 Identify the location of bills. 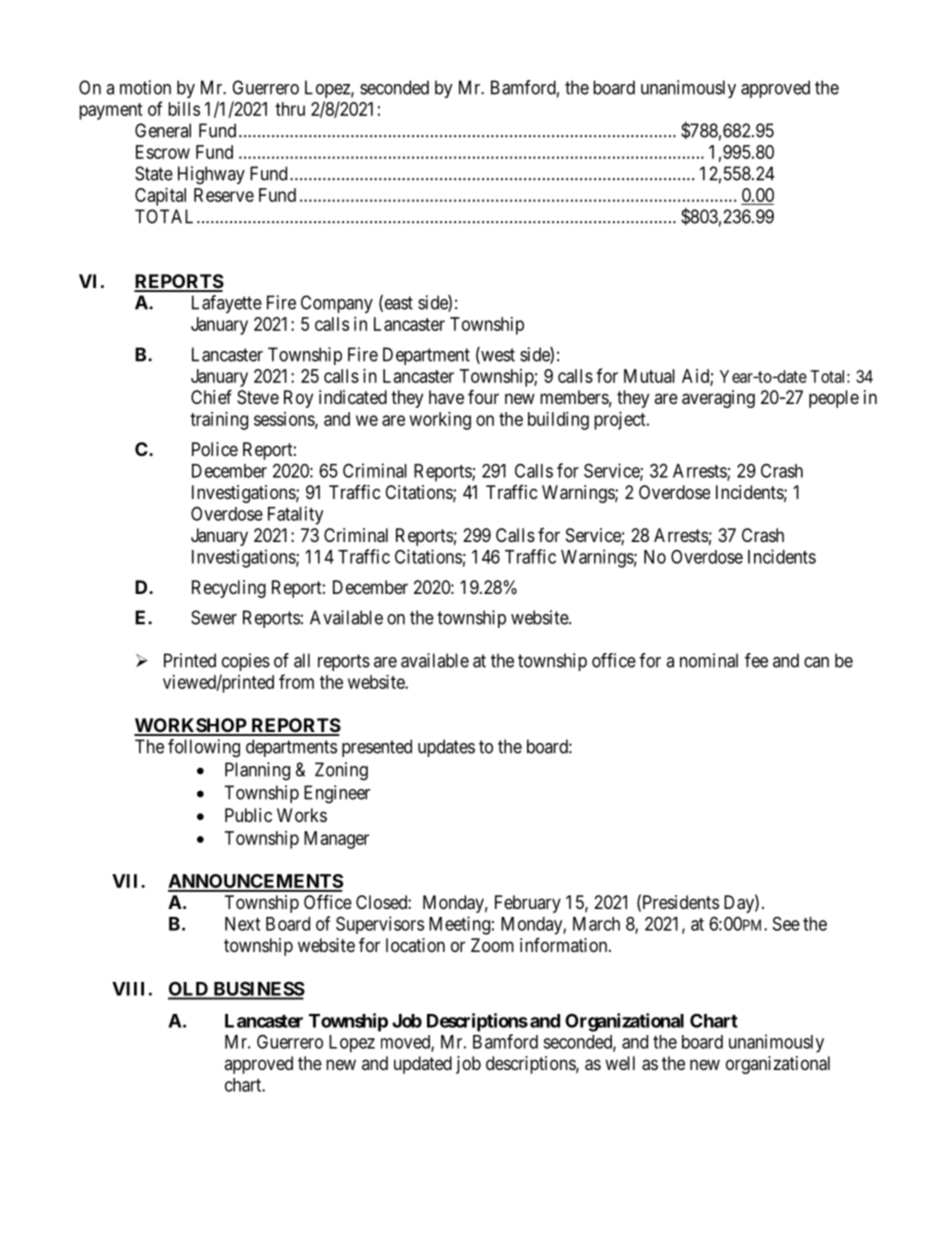
(184, 109).
